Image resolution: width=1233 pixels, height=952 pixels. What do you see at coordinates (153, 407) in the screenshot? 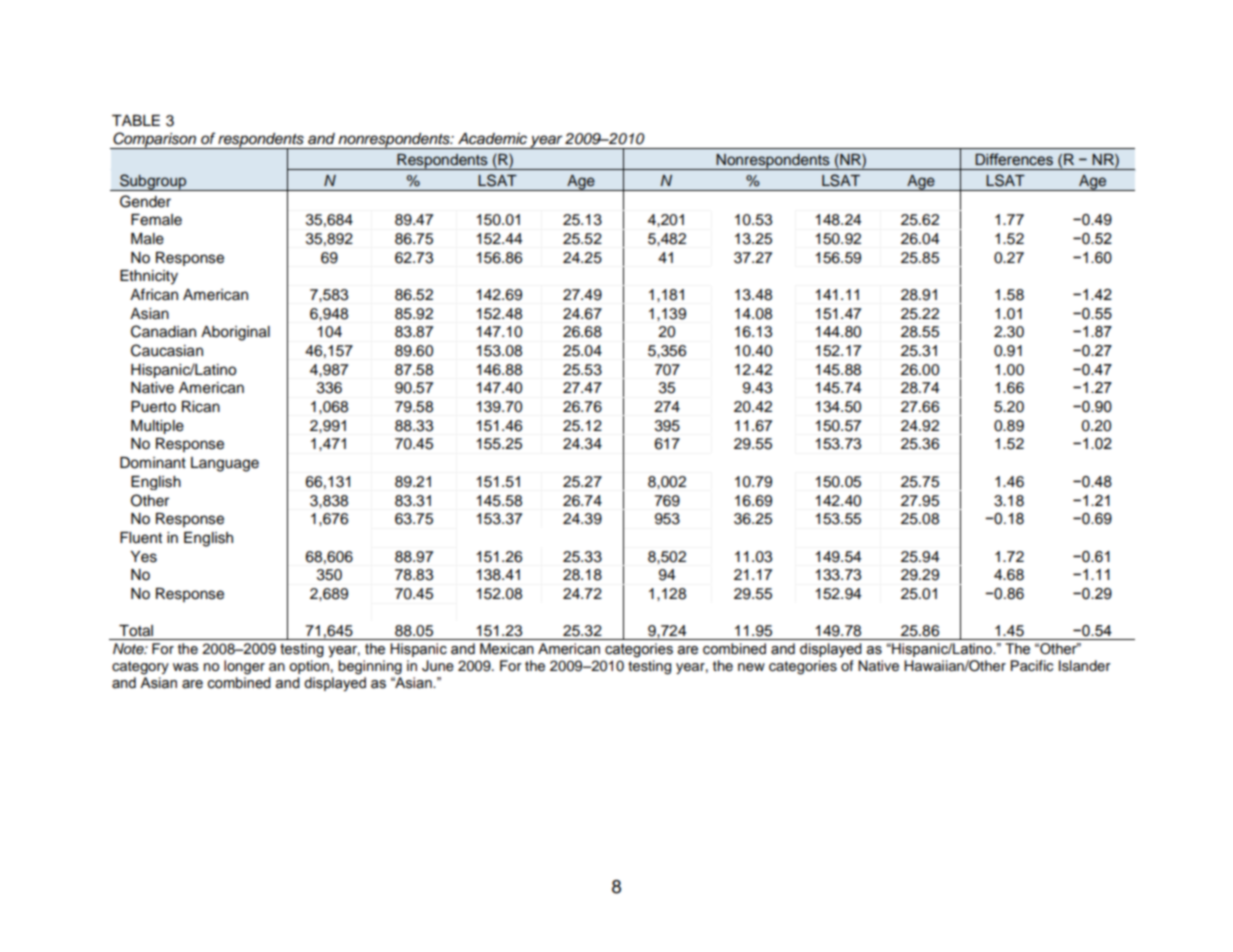
I see `Puerto` at bounding box center [153, 407].
